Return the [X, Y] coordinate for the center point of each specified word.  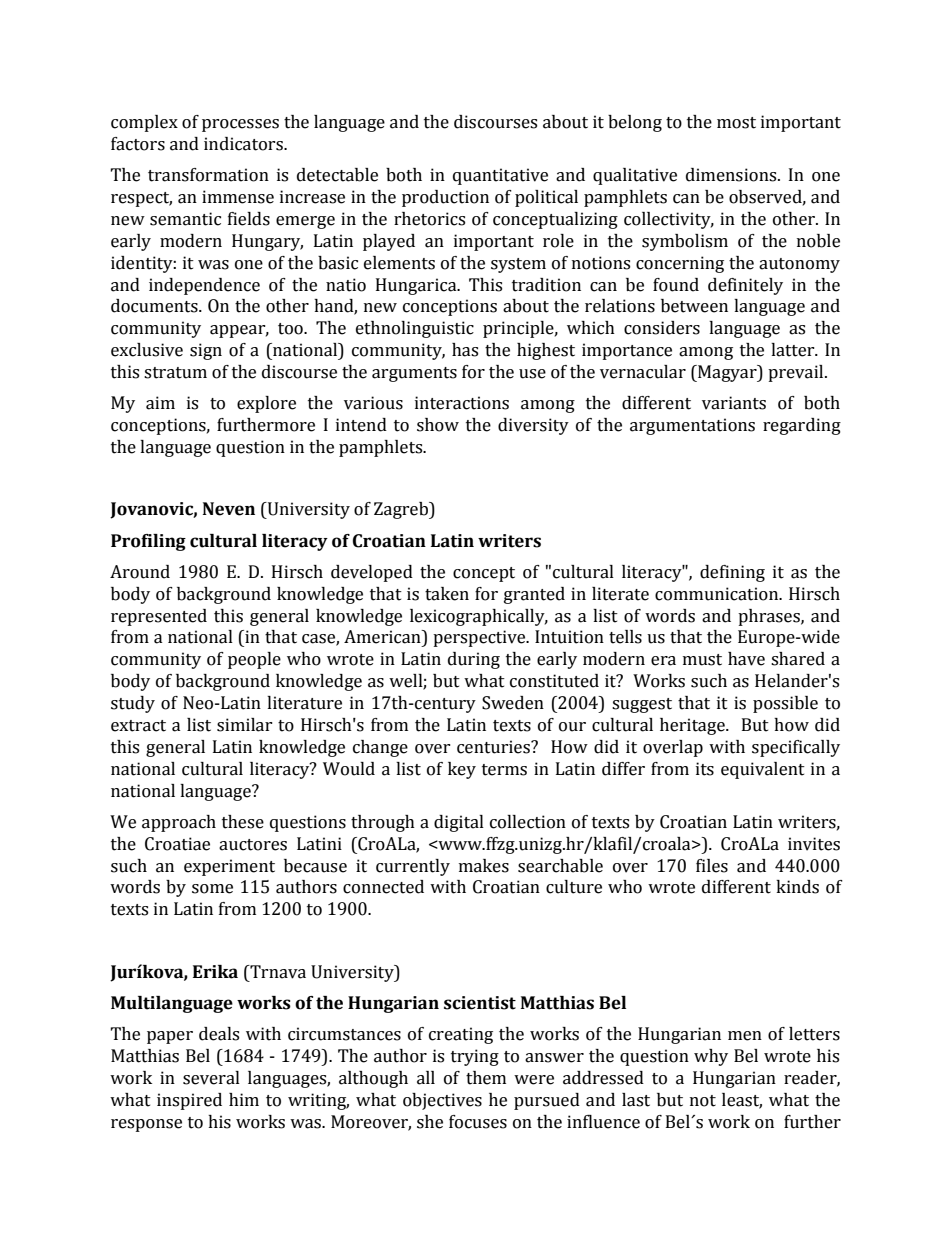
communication [718, 594]
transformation [208, 175]
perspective [480, 638]
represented [159, 617]
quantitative [500, 176]
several [211, 1078]
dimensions [732, 175]
